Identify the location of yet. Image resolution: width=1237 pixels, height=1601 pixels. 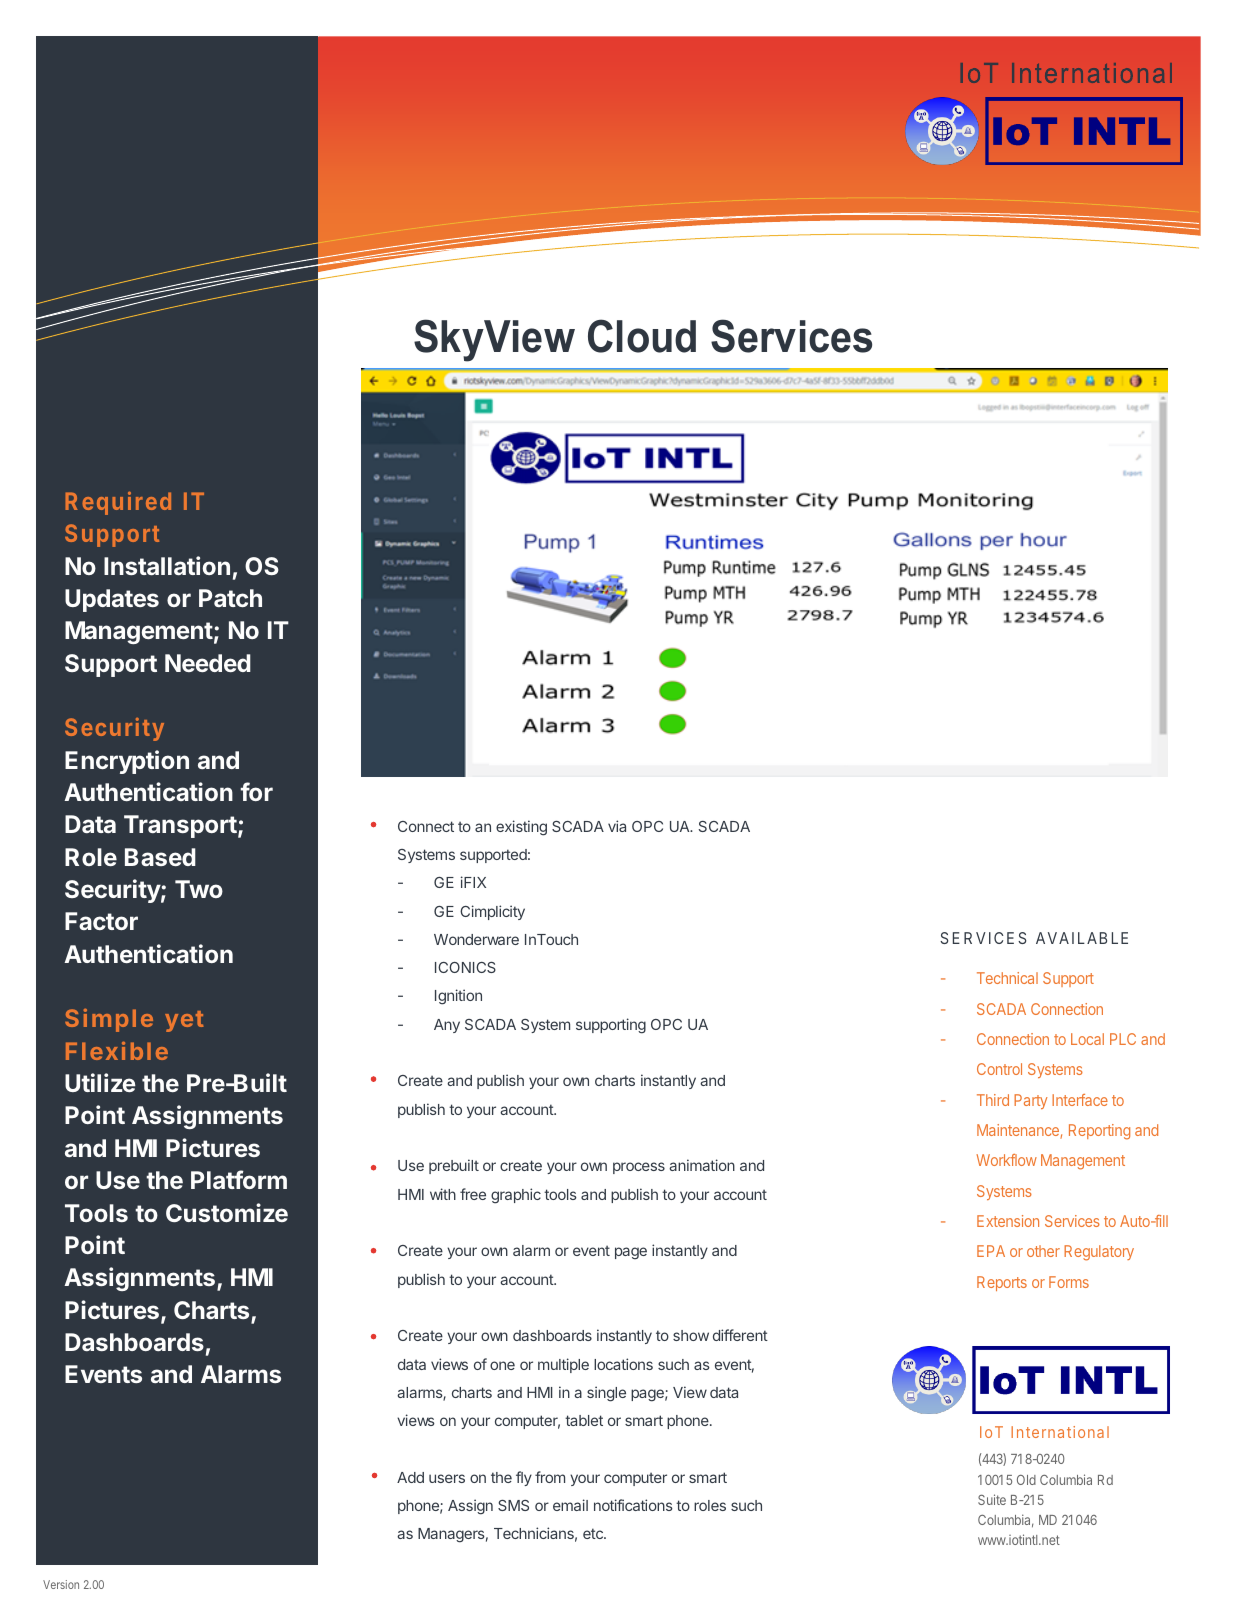
(184, 1021).
